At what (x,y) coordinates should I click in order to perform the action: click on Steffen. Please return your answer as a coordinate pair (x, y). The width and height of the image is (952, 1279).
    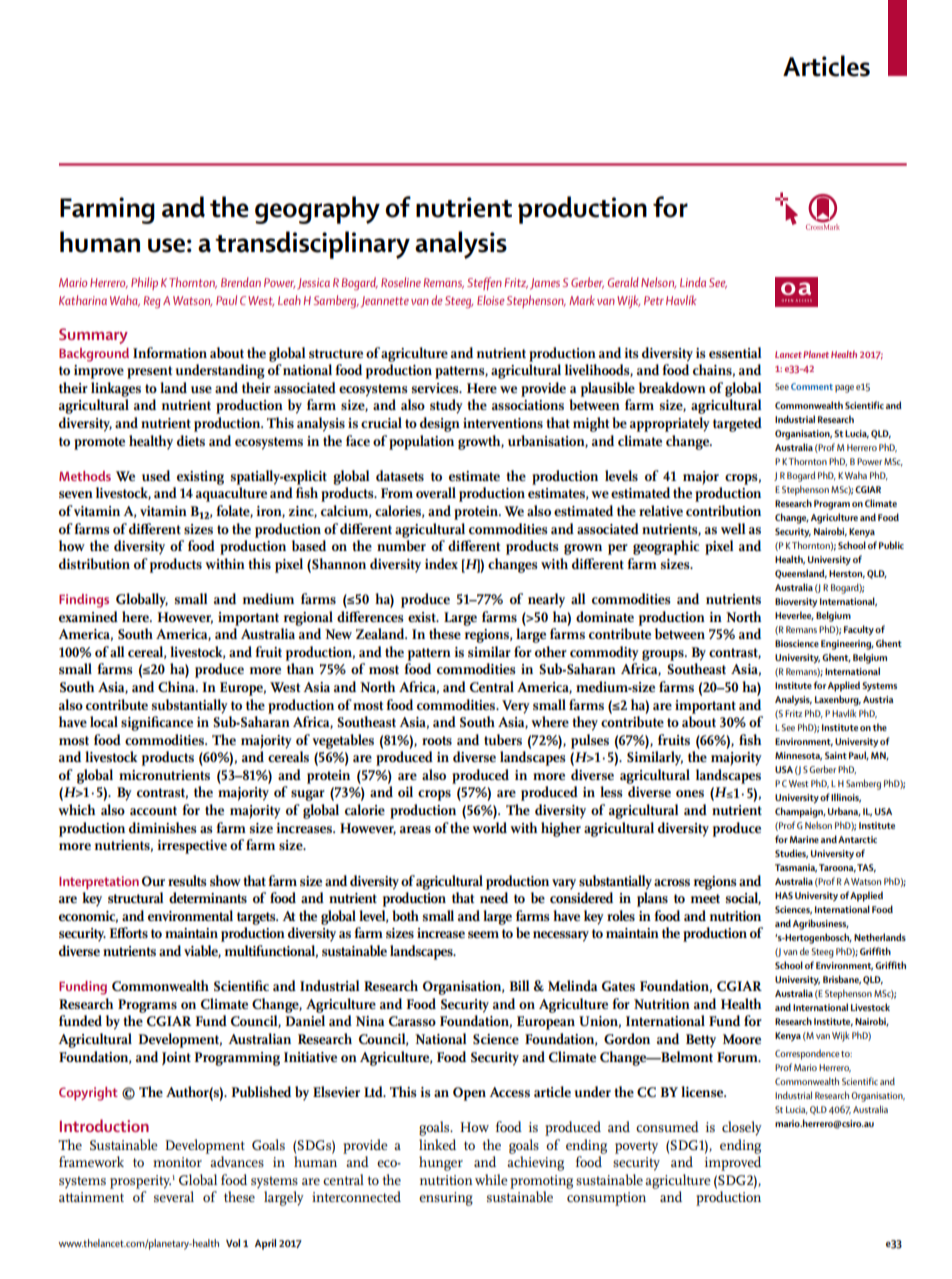
    Looking at the image, I should click on (484, 283).
